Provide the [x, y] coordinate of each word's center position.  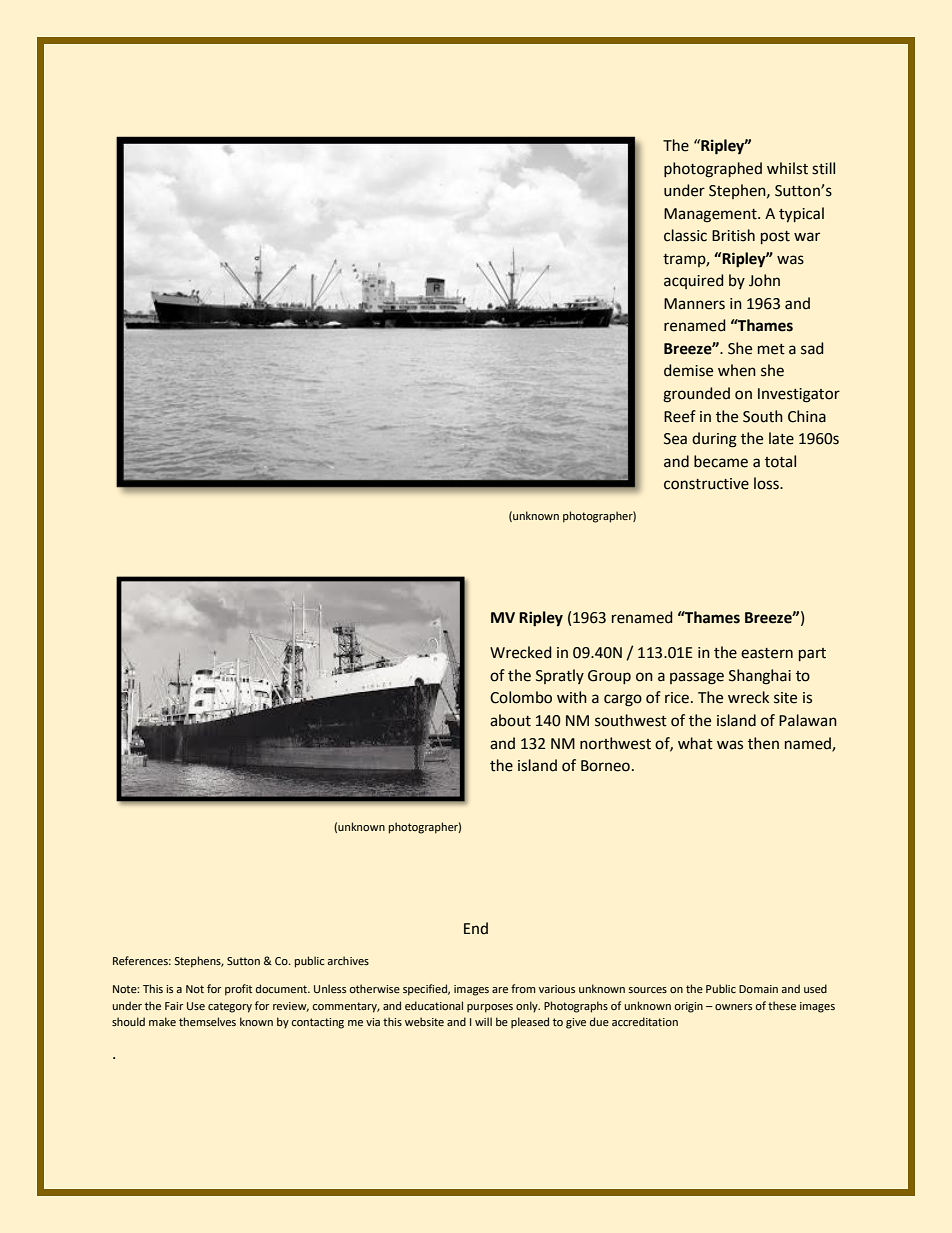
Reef [680, 416]
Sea [675, 439]
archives [348, 960]
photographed [713, 170]
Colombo [521, 697]
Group [609, 677]
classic [685, 235]
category [230, 1007]
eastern [767, 653]
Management [711, 215]
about [510, 720]
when [737, 370]
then [763, 743]
